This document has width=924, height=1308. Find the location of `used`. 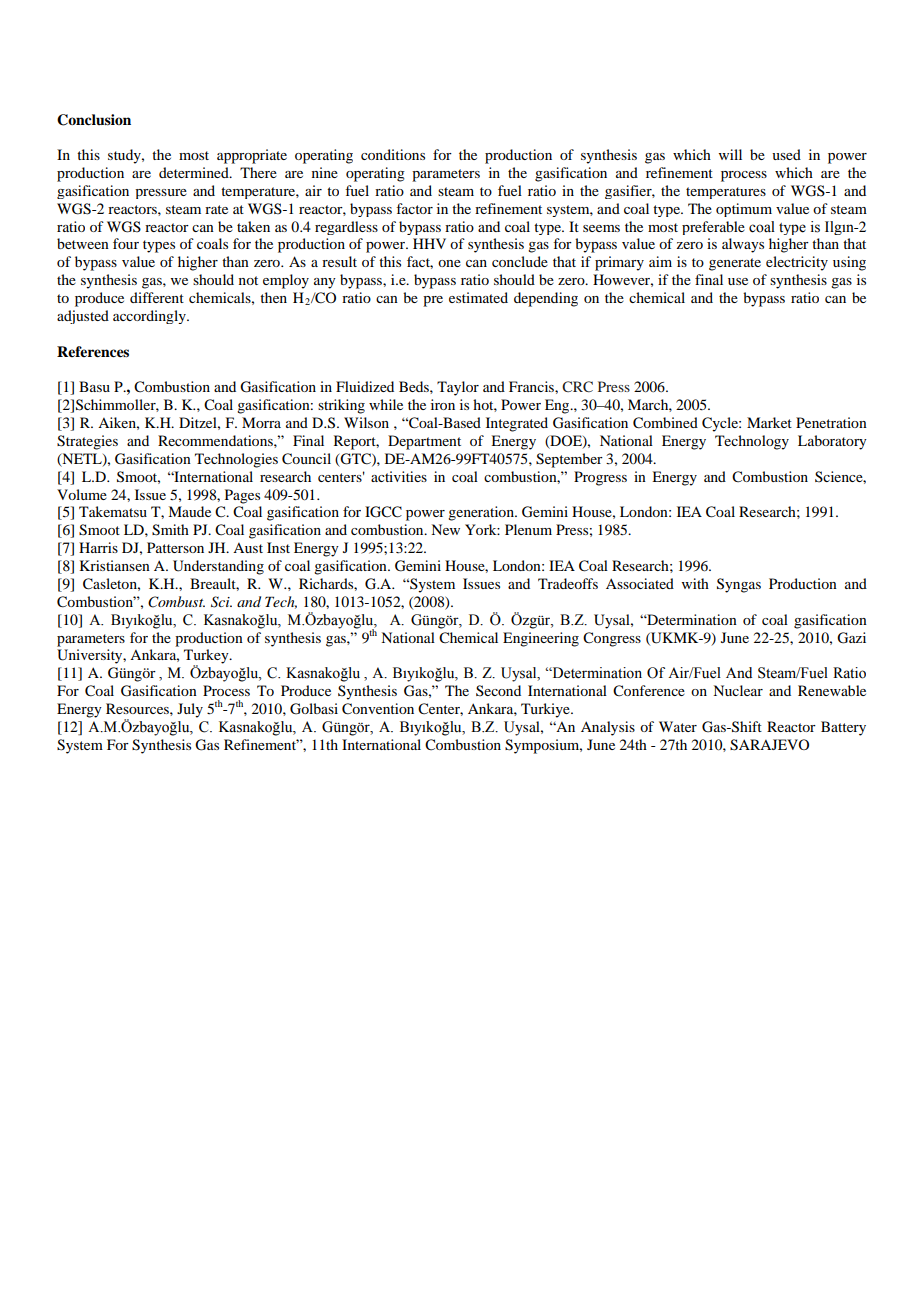

used is located at coordinates (786, 154).
